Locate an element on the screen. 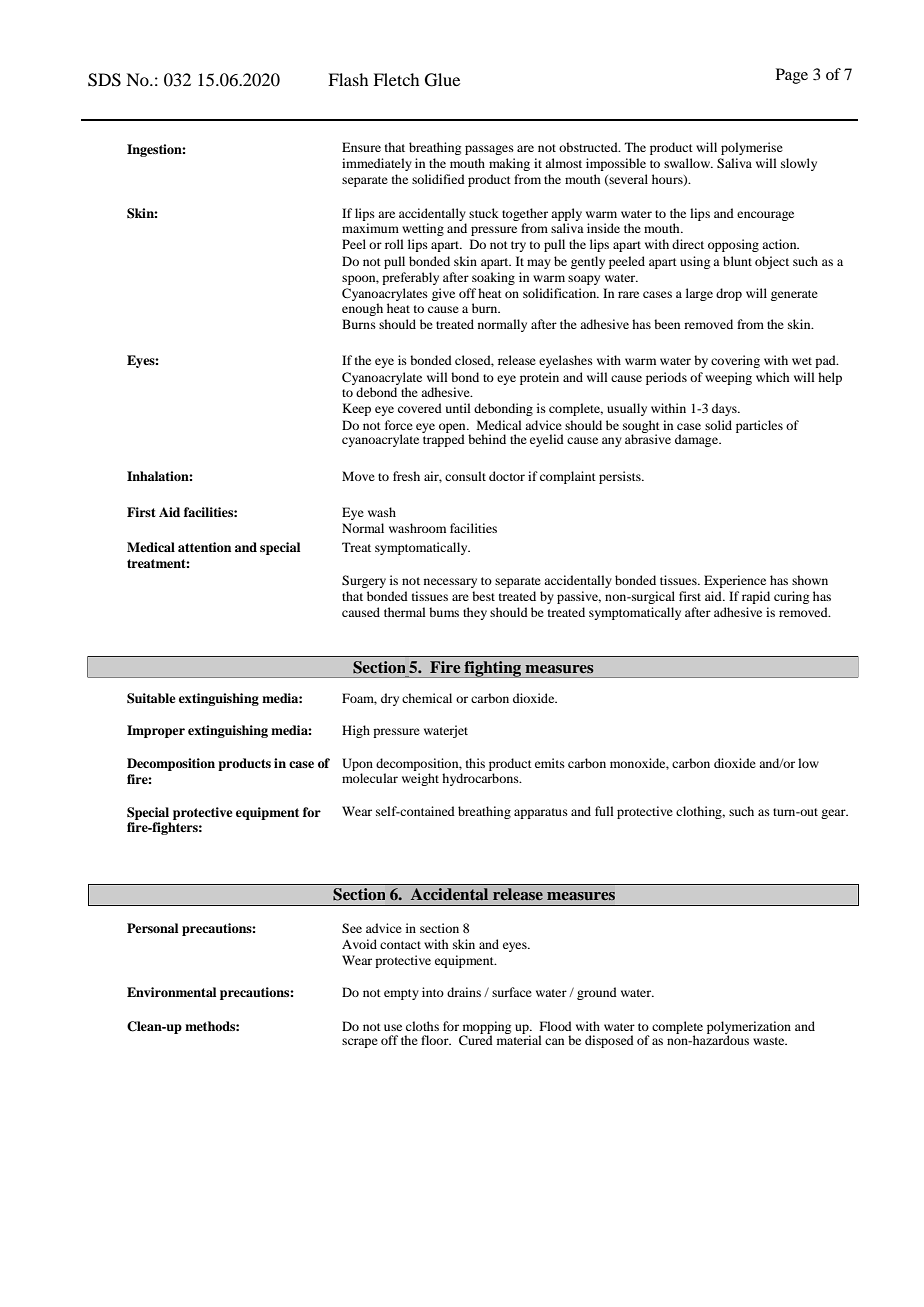  Environmental is located at coordinates (171, 992).
